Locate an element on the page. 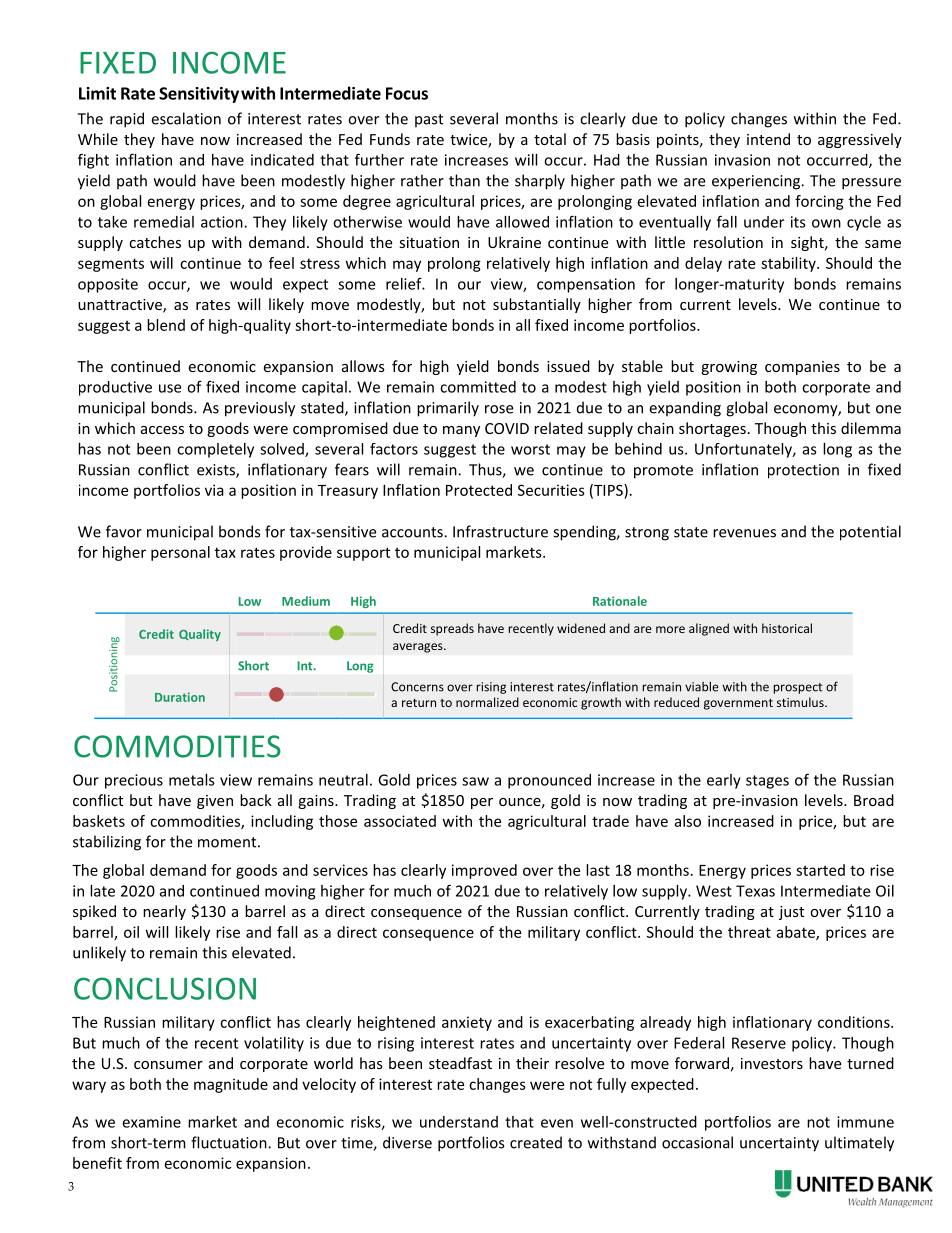 The height and width of the page is (1233, 952). spreads is located at coordinates (452, 629).
